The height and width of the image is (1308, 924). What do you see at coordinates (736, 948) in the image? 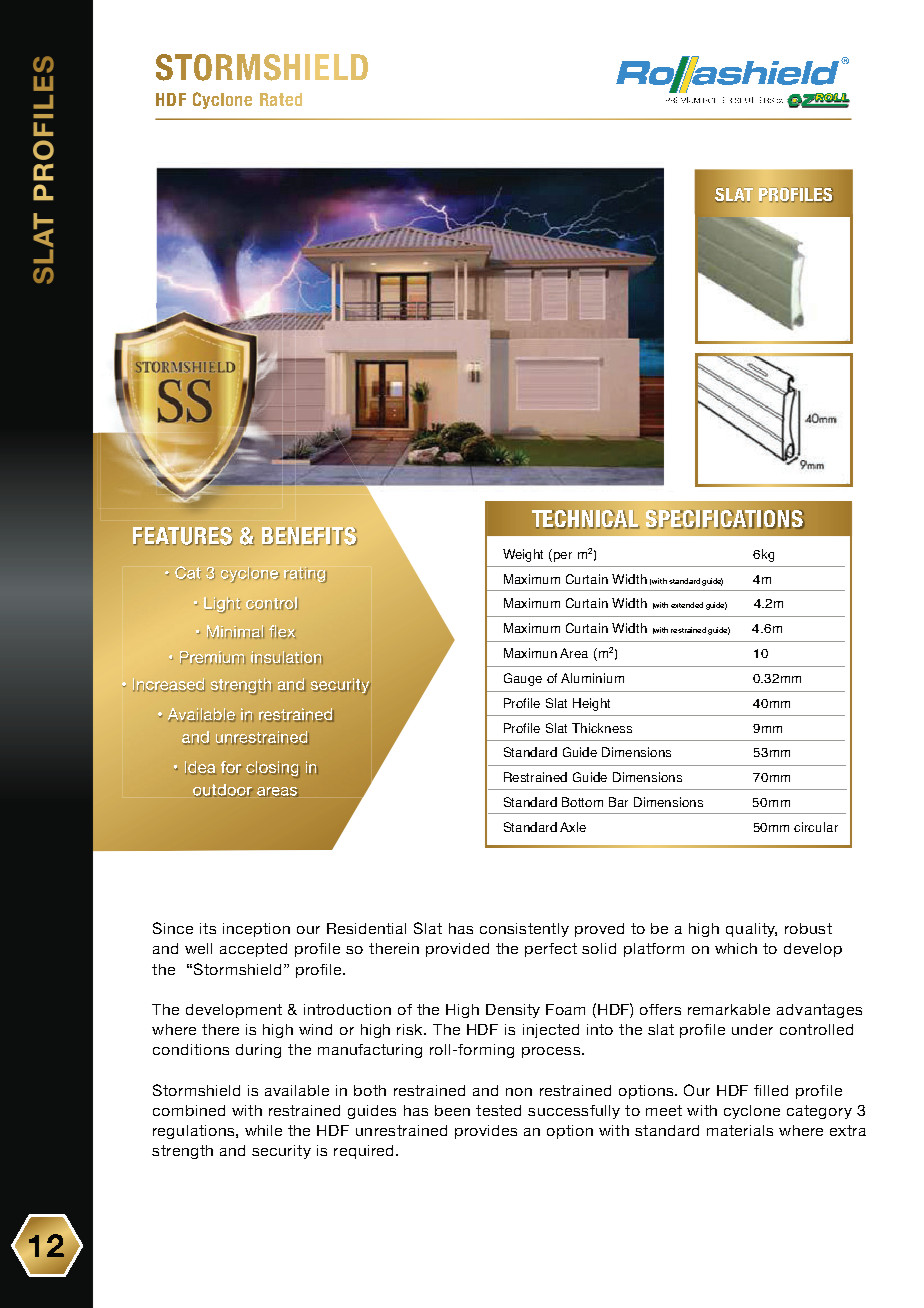
I see `which` at bounding box center [736, 948].
